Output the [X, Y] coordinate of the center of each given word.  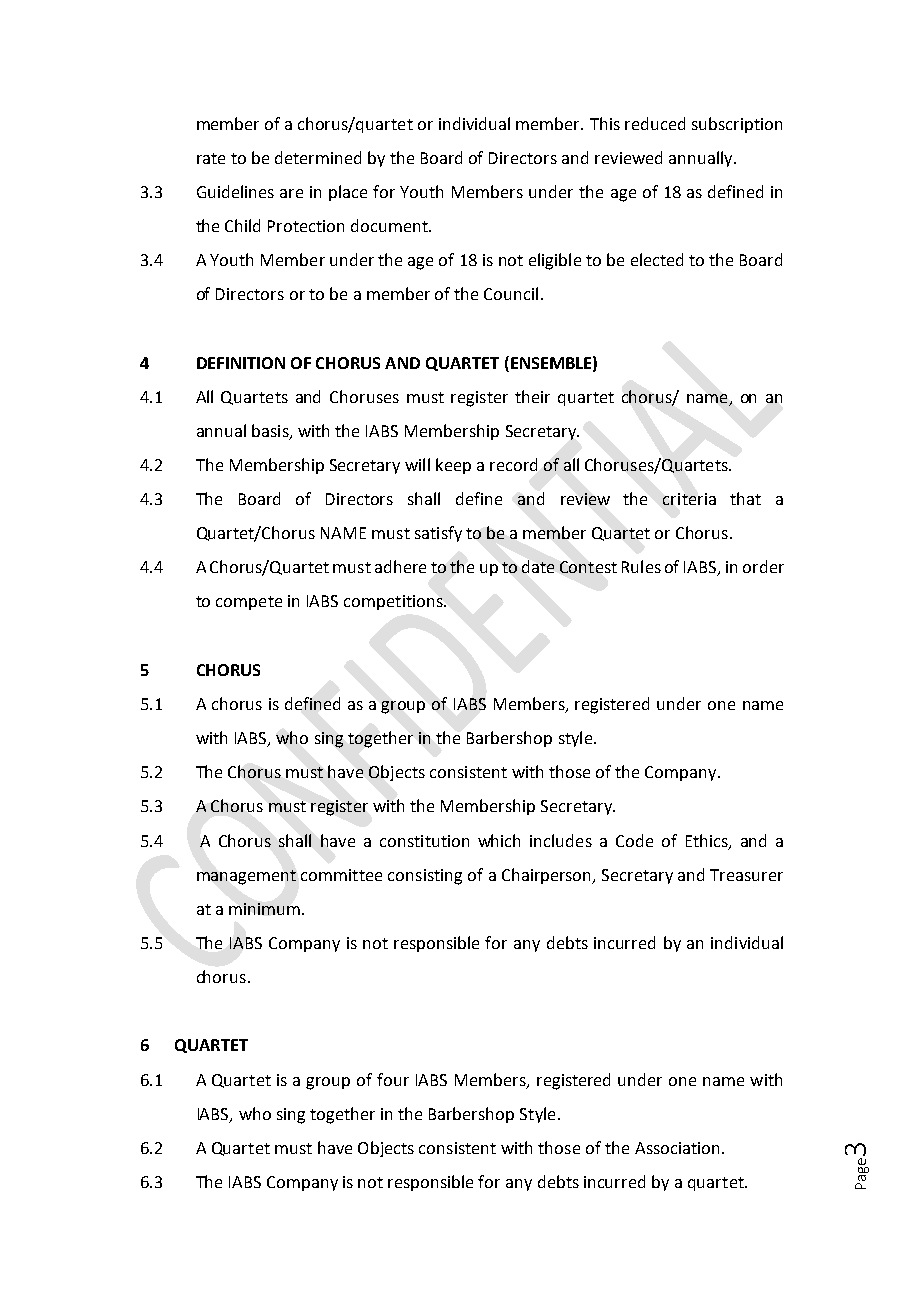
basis [271, 432]
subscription [737, 125]
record [513, 464]
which [499, 840]
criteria [689, 499]
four [393, 1079]
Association [677, 1148]
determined [318, 157]
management [246, 877]
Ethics [708, 841]
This [605, 123]
